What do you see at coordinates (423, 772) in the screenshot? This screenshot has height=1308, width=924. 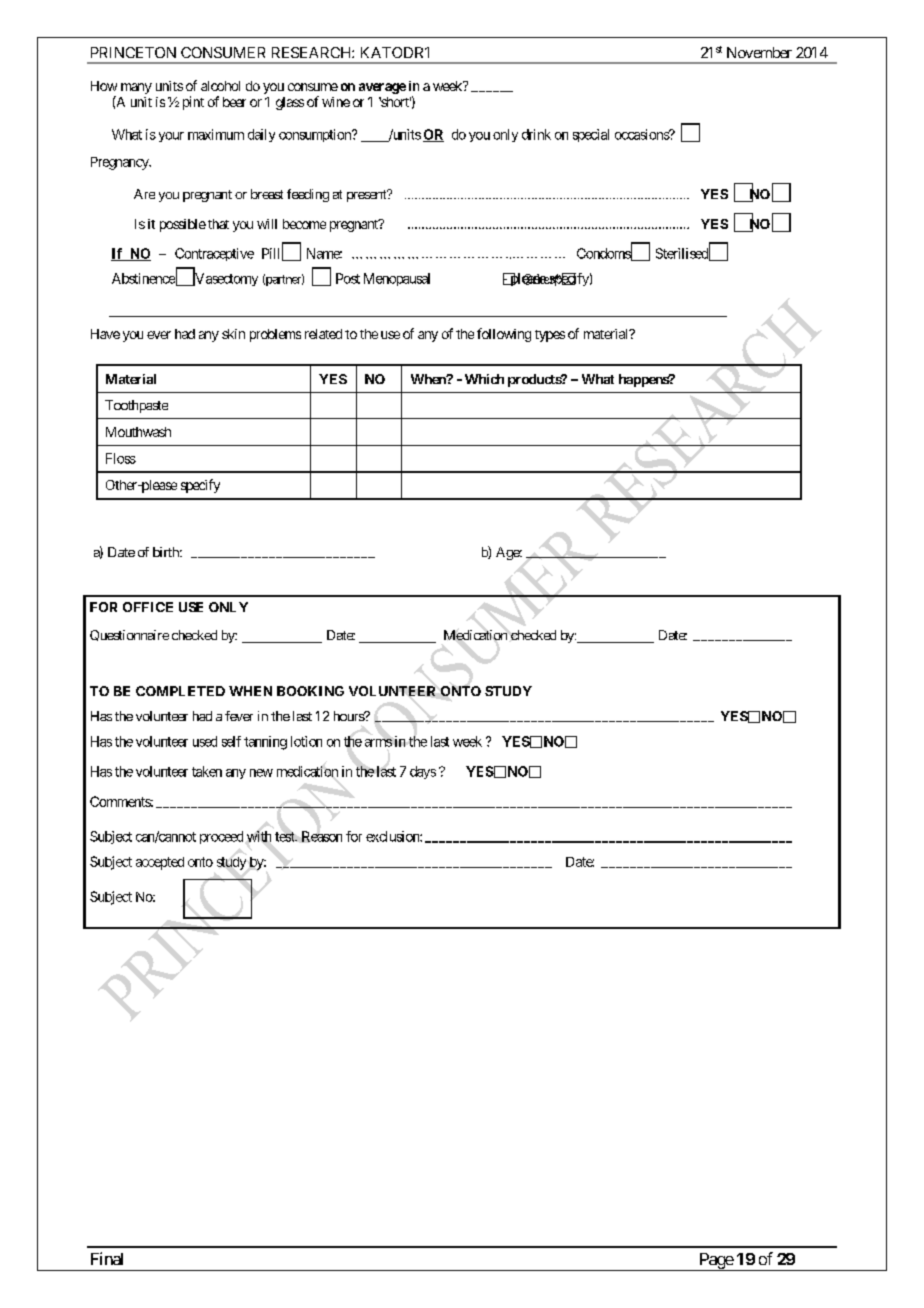 I see `days` at bounding box center [423, 772].
